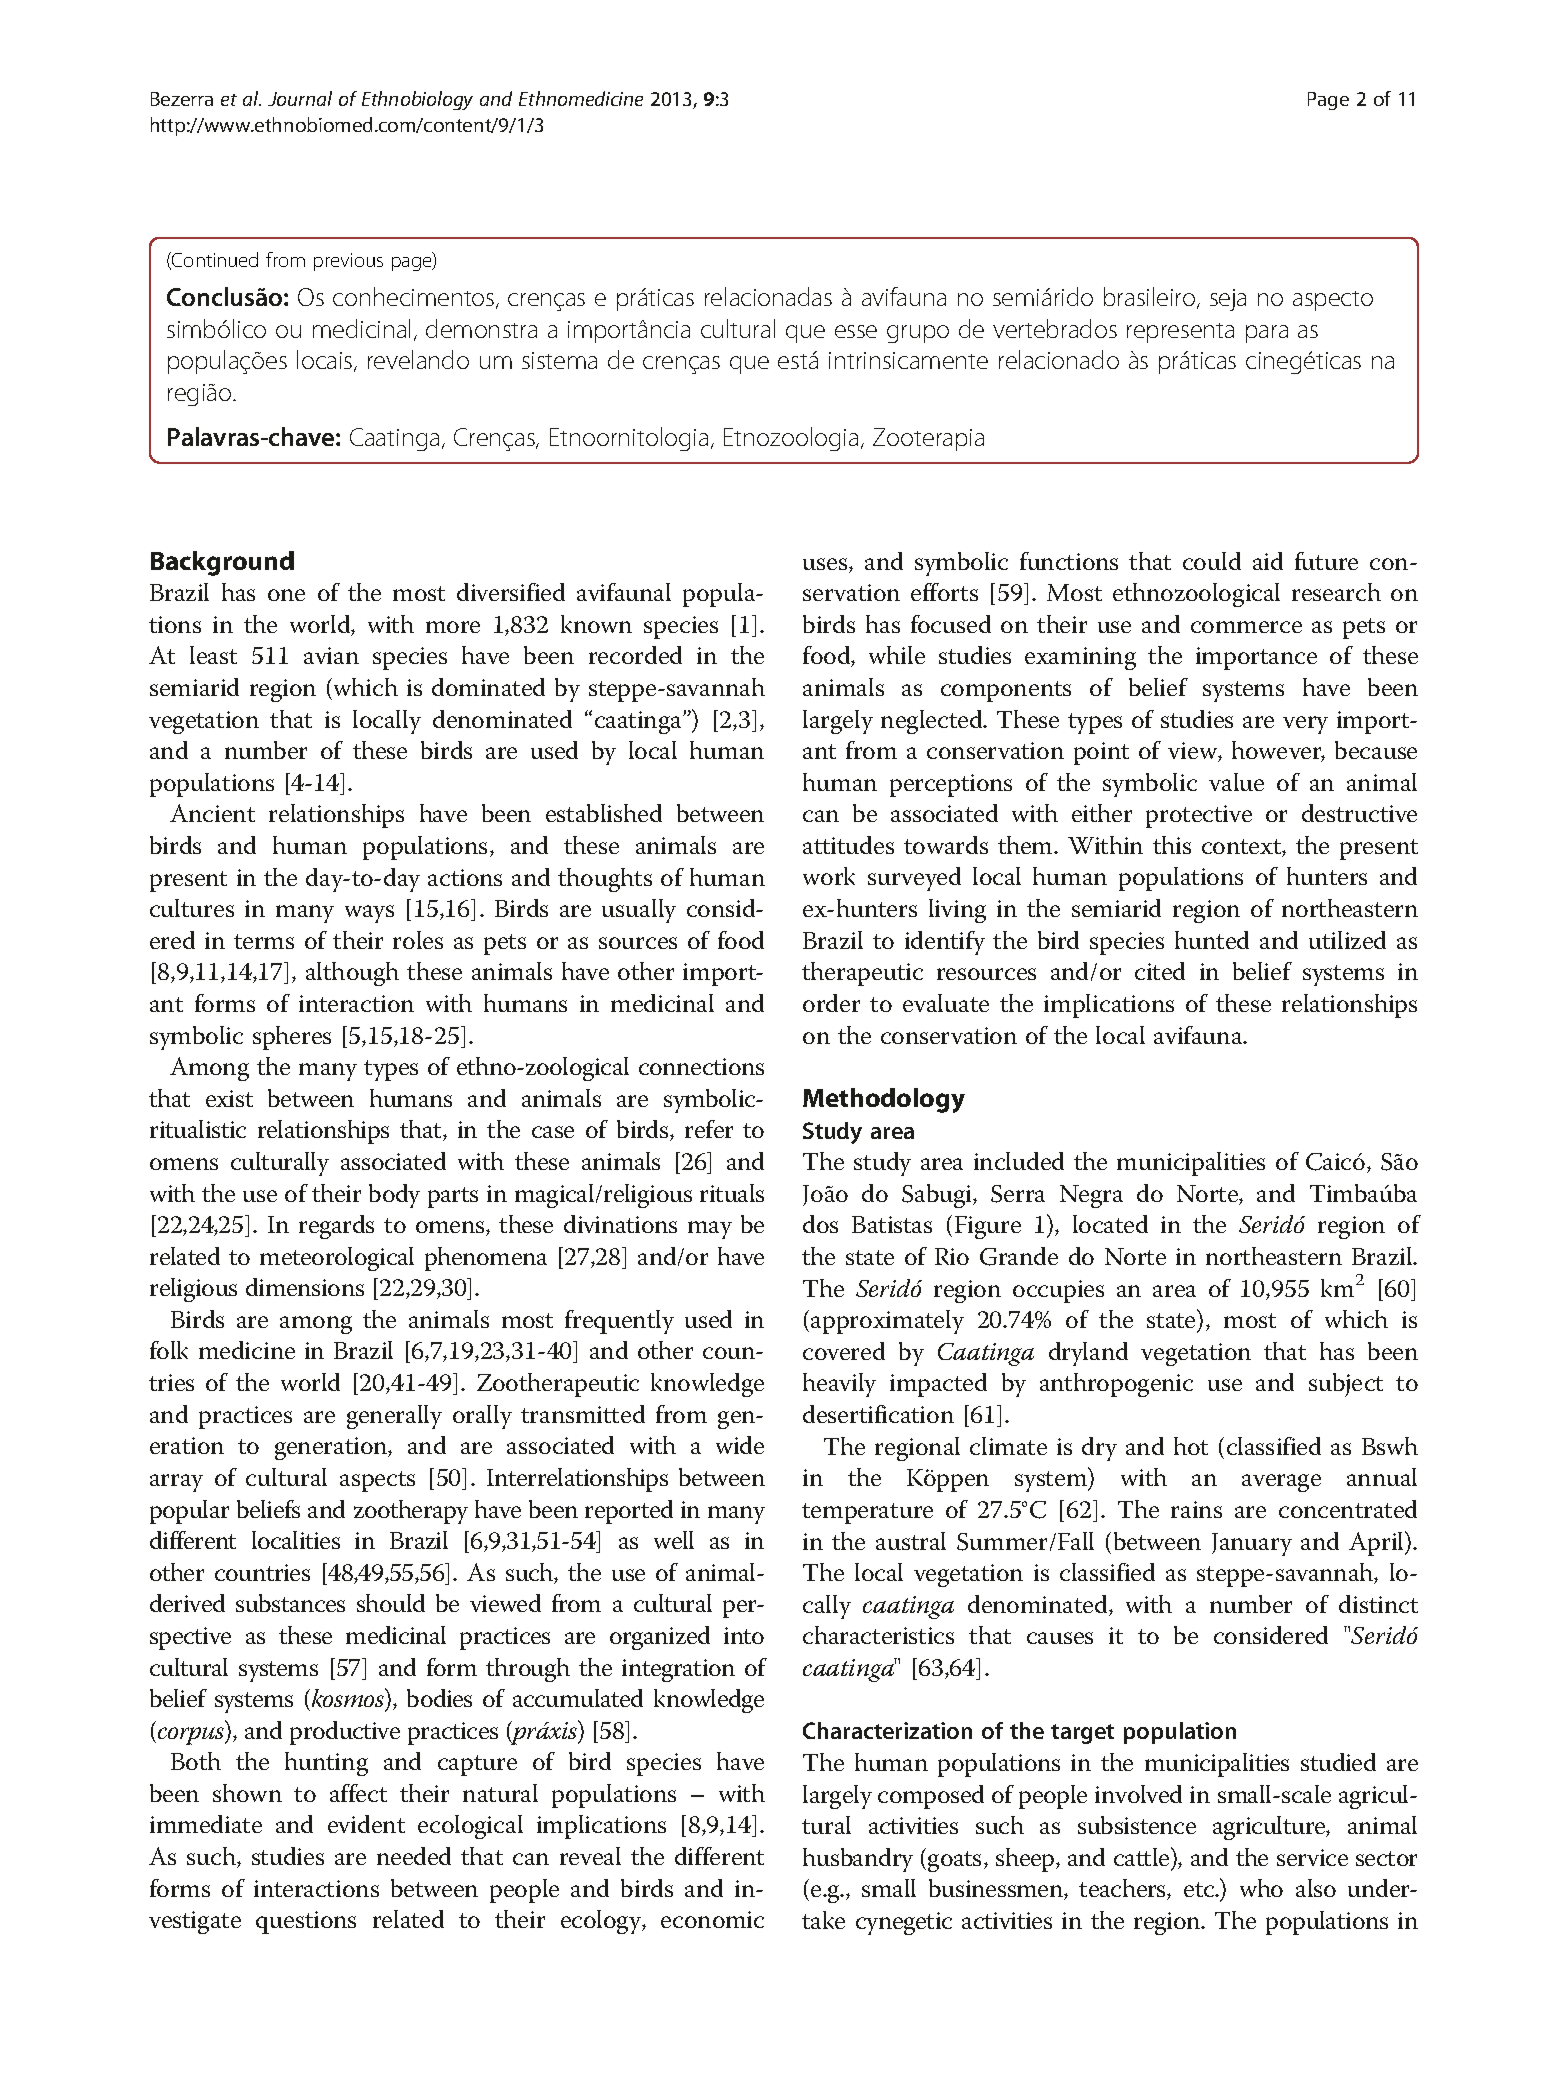 Image resolution: width=1568 pixels, height=2090 pixels. What do you see at coordinates (897, 655) in the document?
I see `while` at bounding box center [897, 655].
